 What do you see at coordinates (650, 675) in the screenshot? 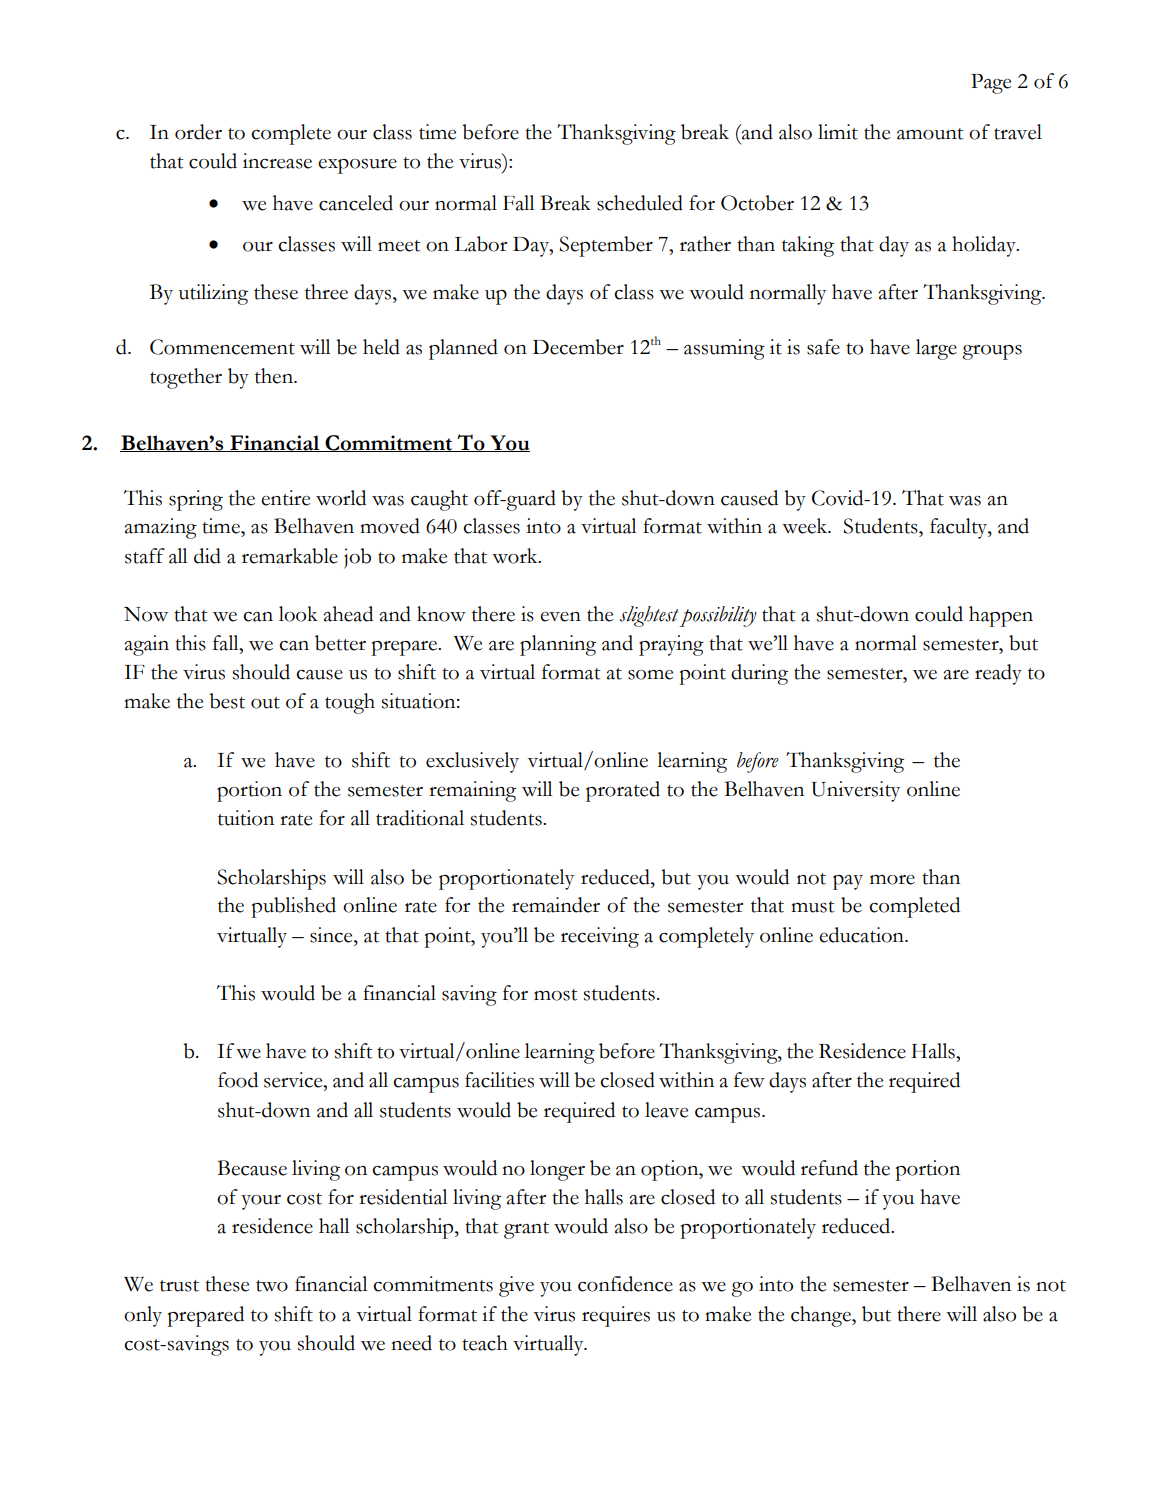
I see `some` at bounding box center [650, 675].
